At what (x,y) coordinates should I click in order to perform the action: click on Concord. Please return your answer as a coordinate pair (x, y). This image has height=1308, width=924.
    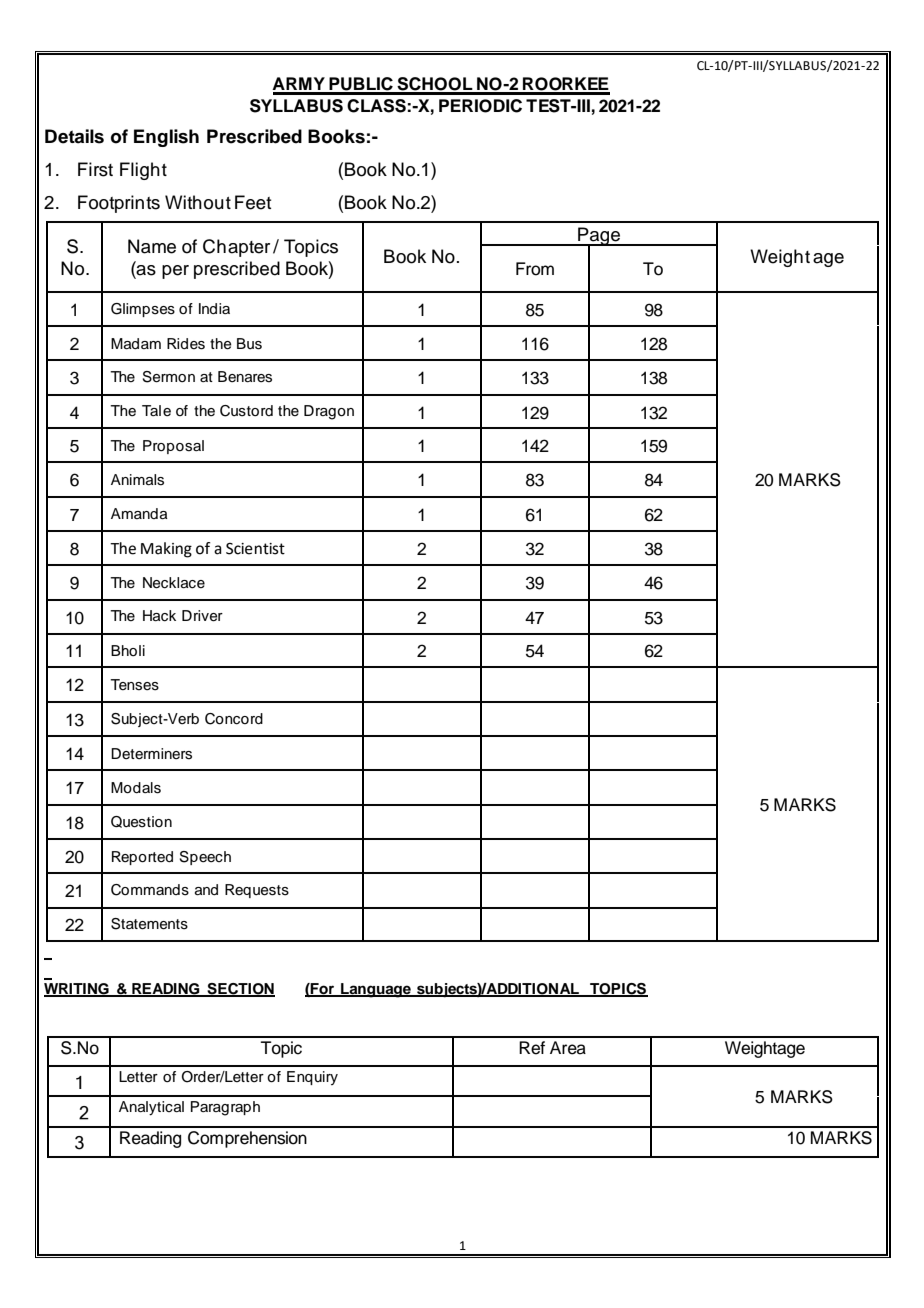
    Looking at the image, I should click on (234, 719).
